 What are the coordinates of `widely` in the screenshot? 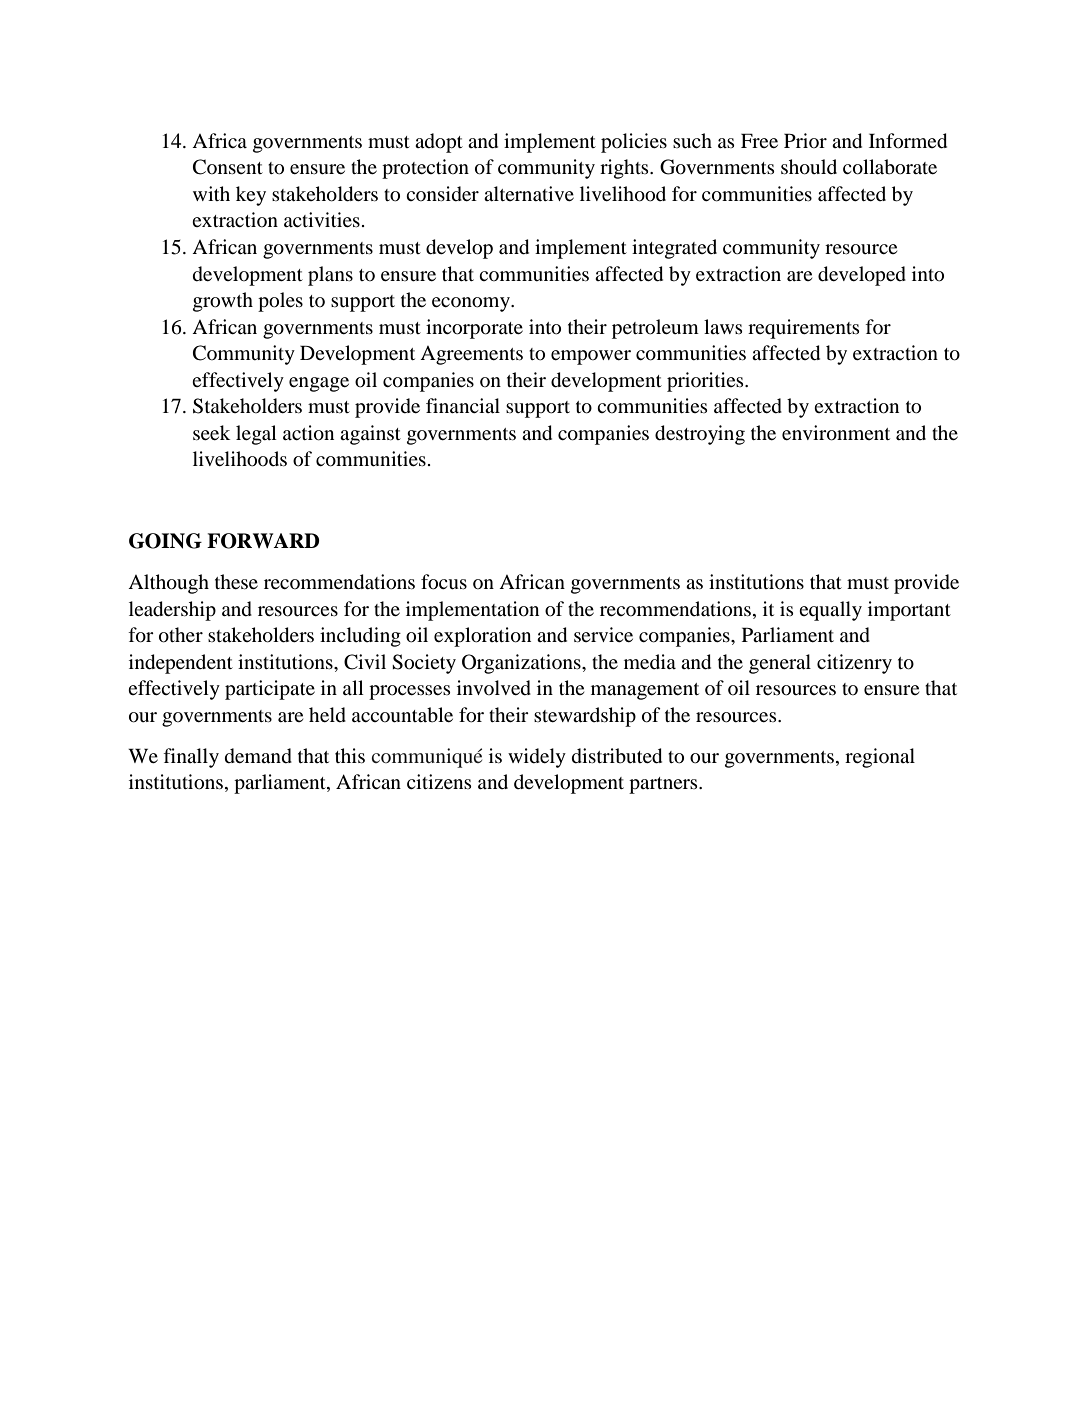 It's located at (537, 758).
